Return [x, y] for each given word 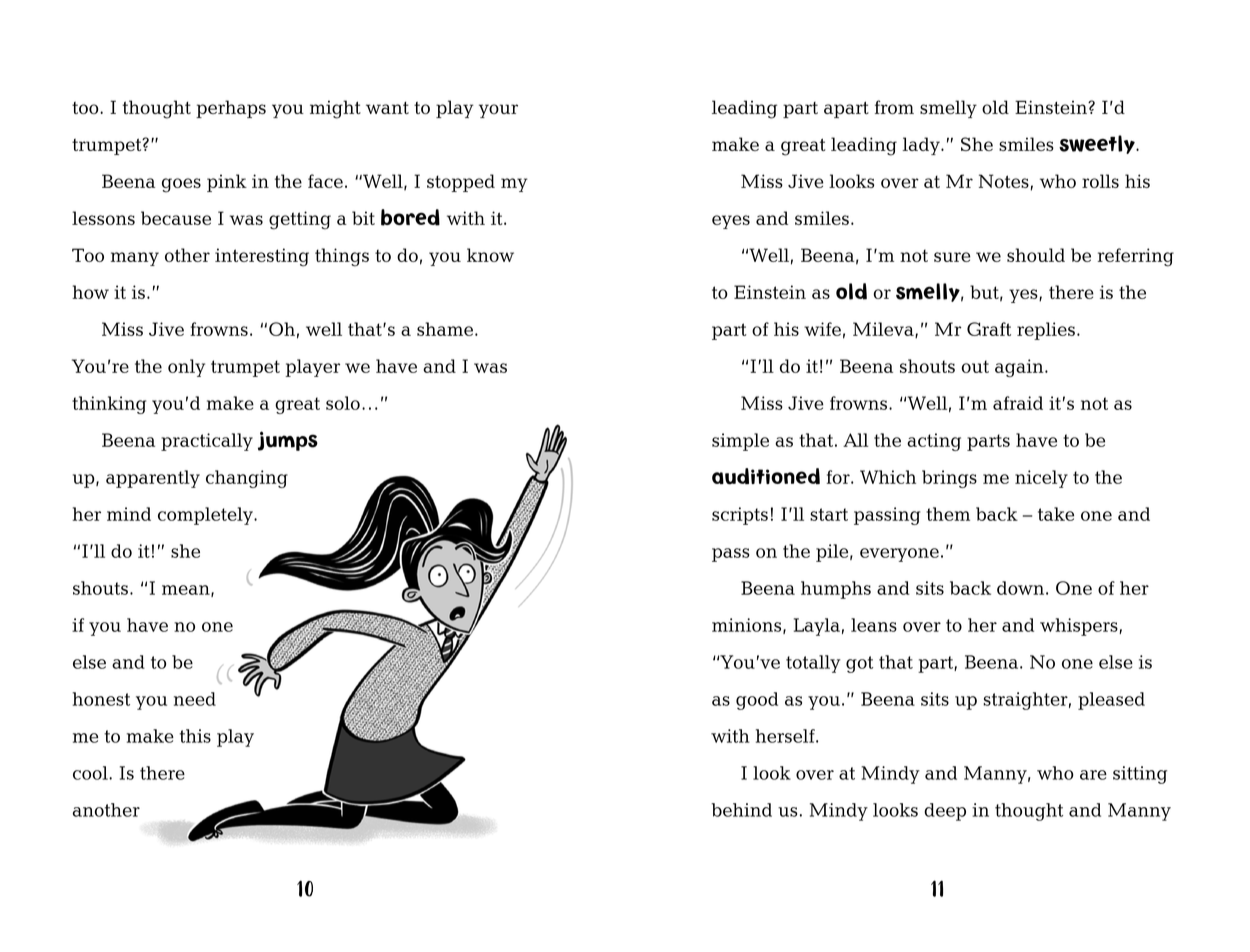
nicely [1041, 479]
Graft [989, 329]
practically [207, 442]
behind [741, 810]
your [498, 111]
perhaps [231, 109]
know [490, 255]
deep [945, 812]
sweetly [1098, 144]
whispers [1080, 627]
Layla [817, 627]
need [195, 699]
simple [740, 442]
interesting [262, 257]
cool [91, 773]
